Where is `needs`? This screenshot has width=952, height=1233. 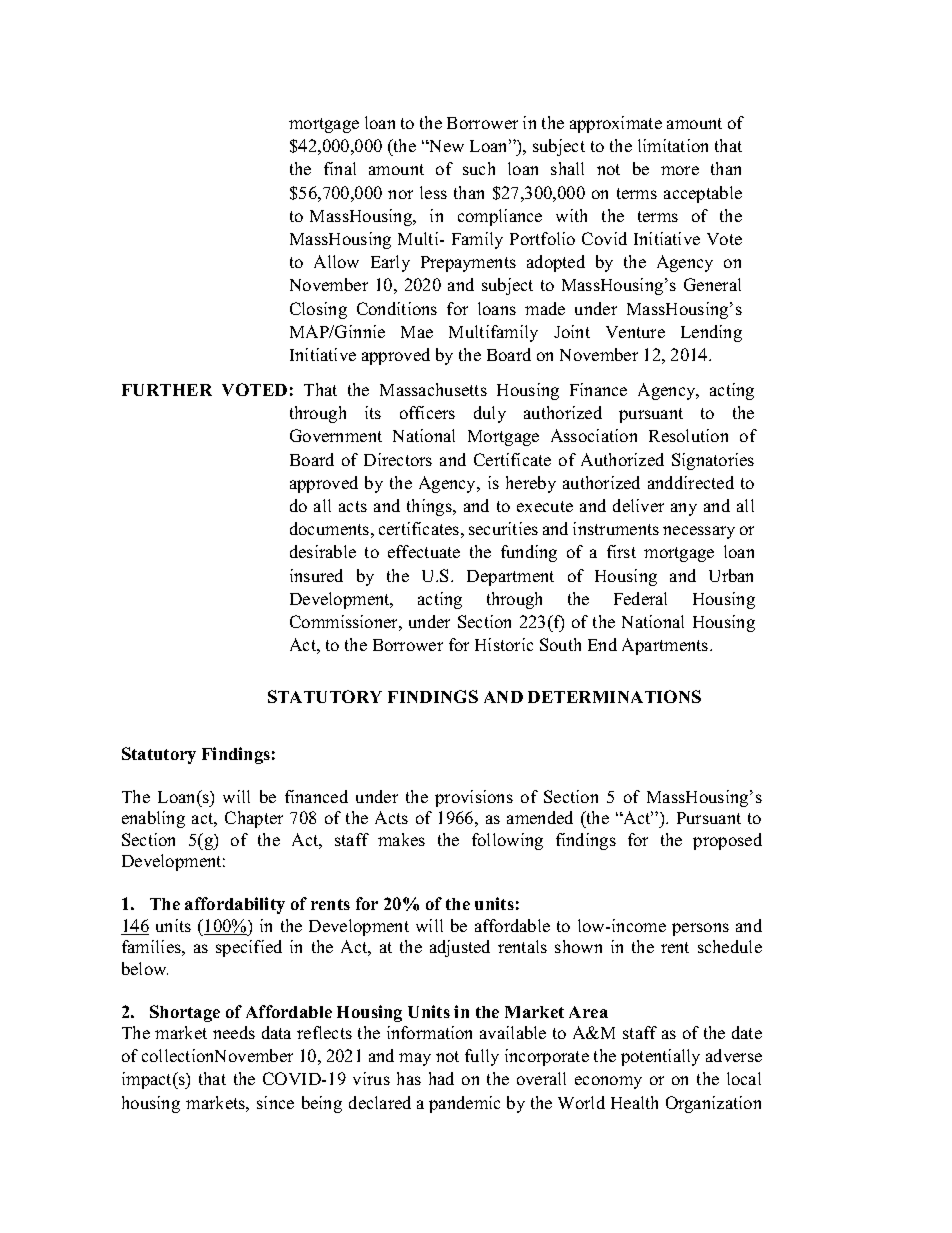 needs is located at coordinates (234, 1032).
